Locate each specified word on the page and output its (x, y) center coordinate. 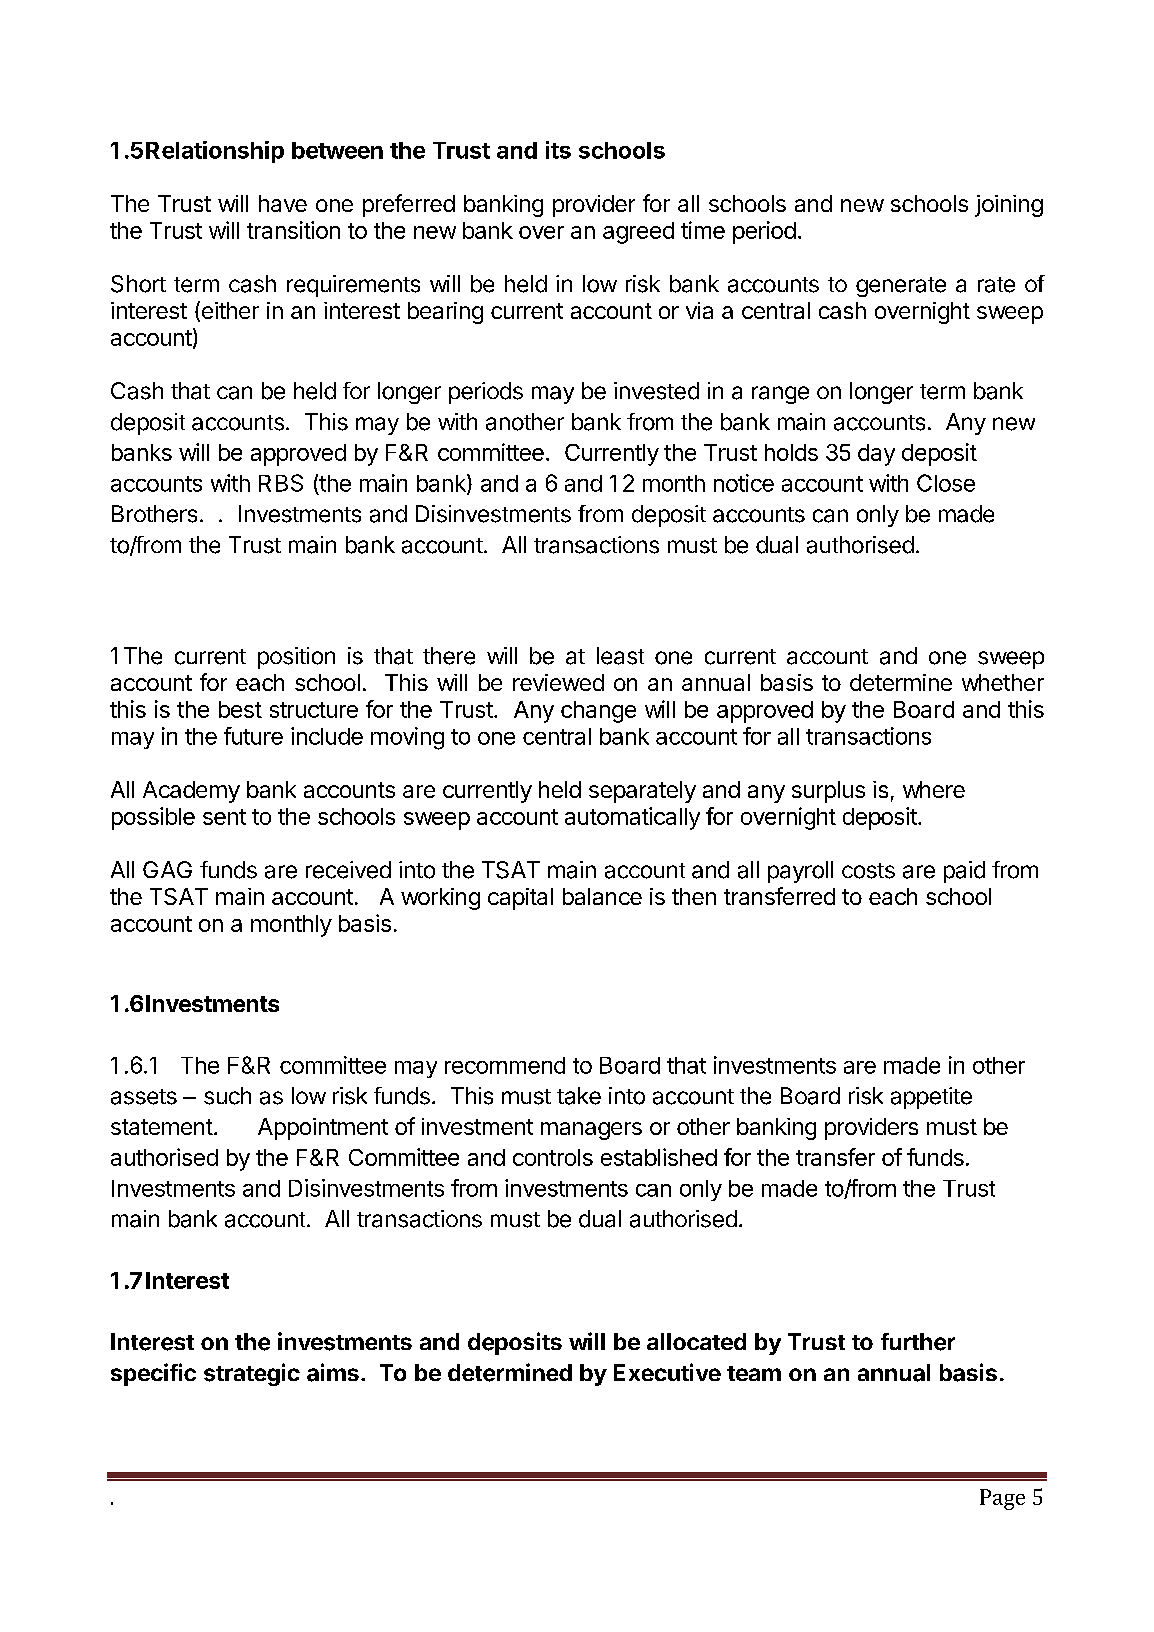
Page (1002, 1499)
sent (224, 817)
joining (1009, 206)
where (934, 789)
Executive (667, 1372)
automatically (632, 818)
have (283, 203)
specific (153, 1374)
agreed (638, 233)
